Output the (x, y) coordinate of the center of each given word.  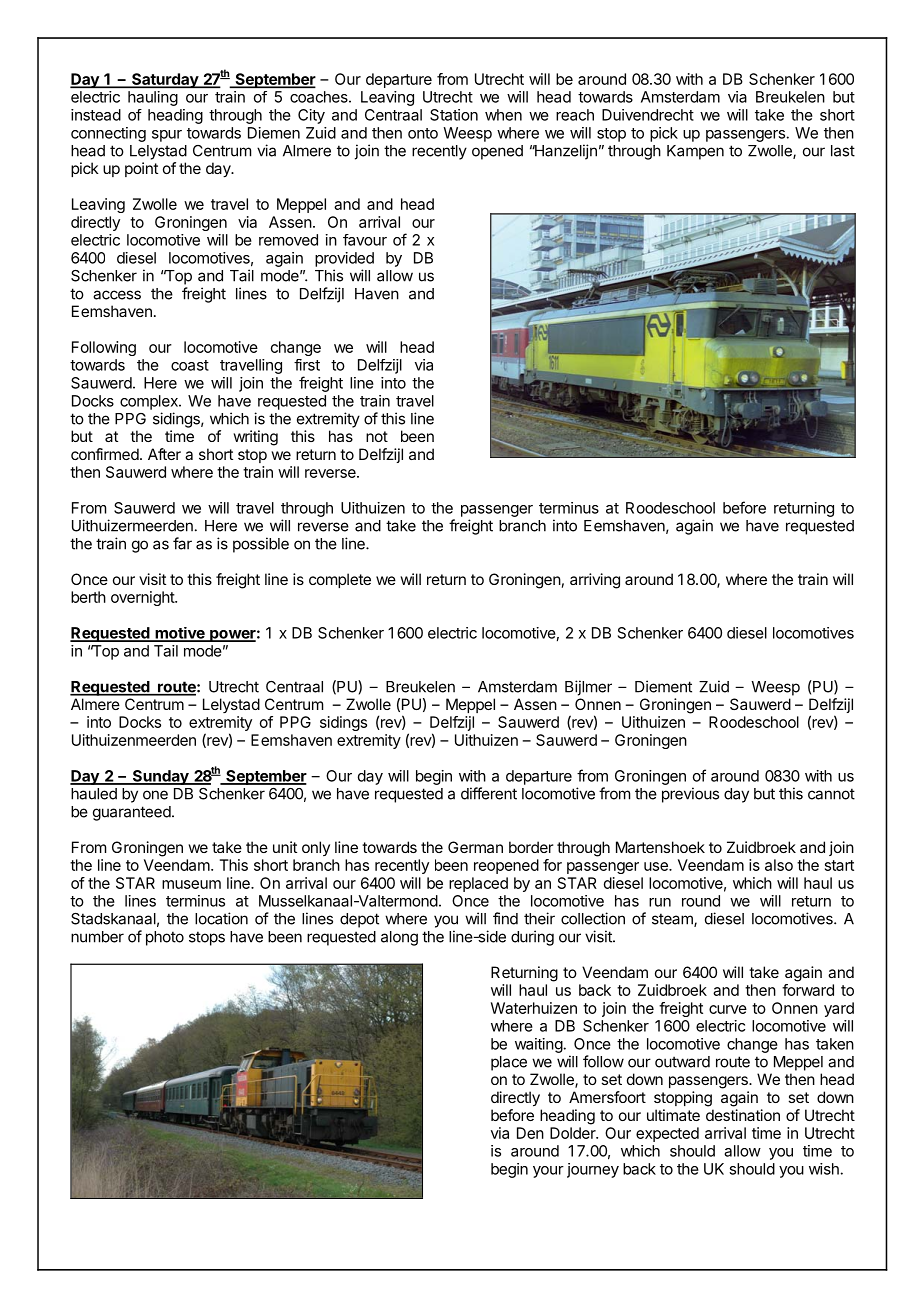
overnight (143, 598)
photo (165, 938)
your (548, 1172)
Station (454, 115)
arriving (595, 581)
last (843, 151)
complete (340, 580)
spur (167, 136)
